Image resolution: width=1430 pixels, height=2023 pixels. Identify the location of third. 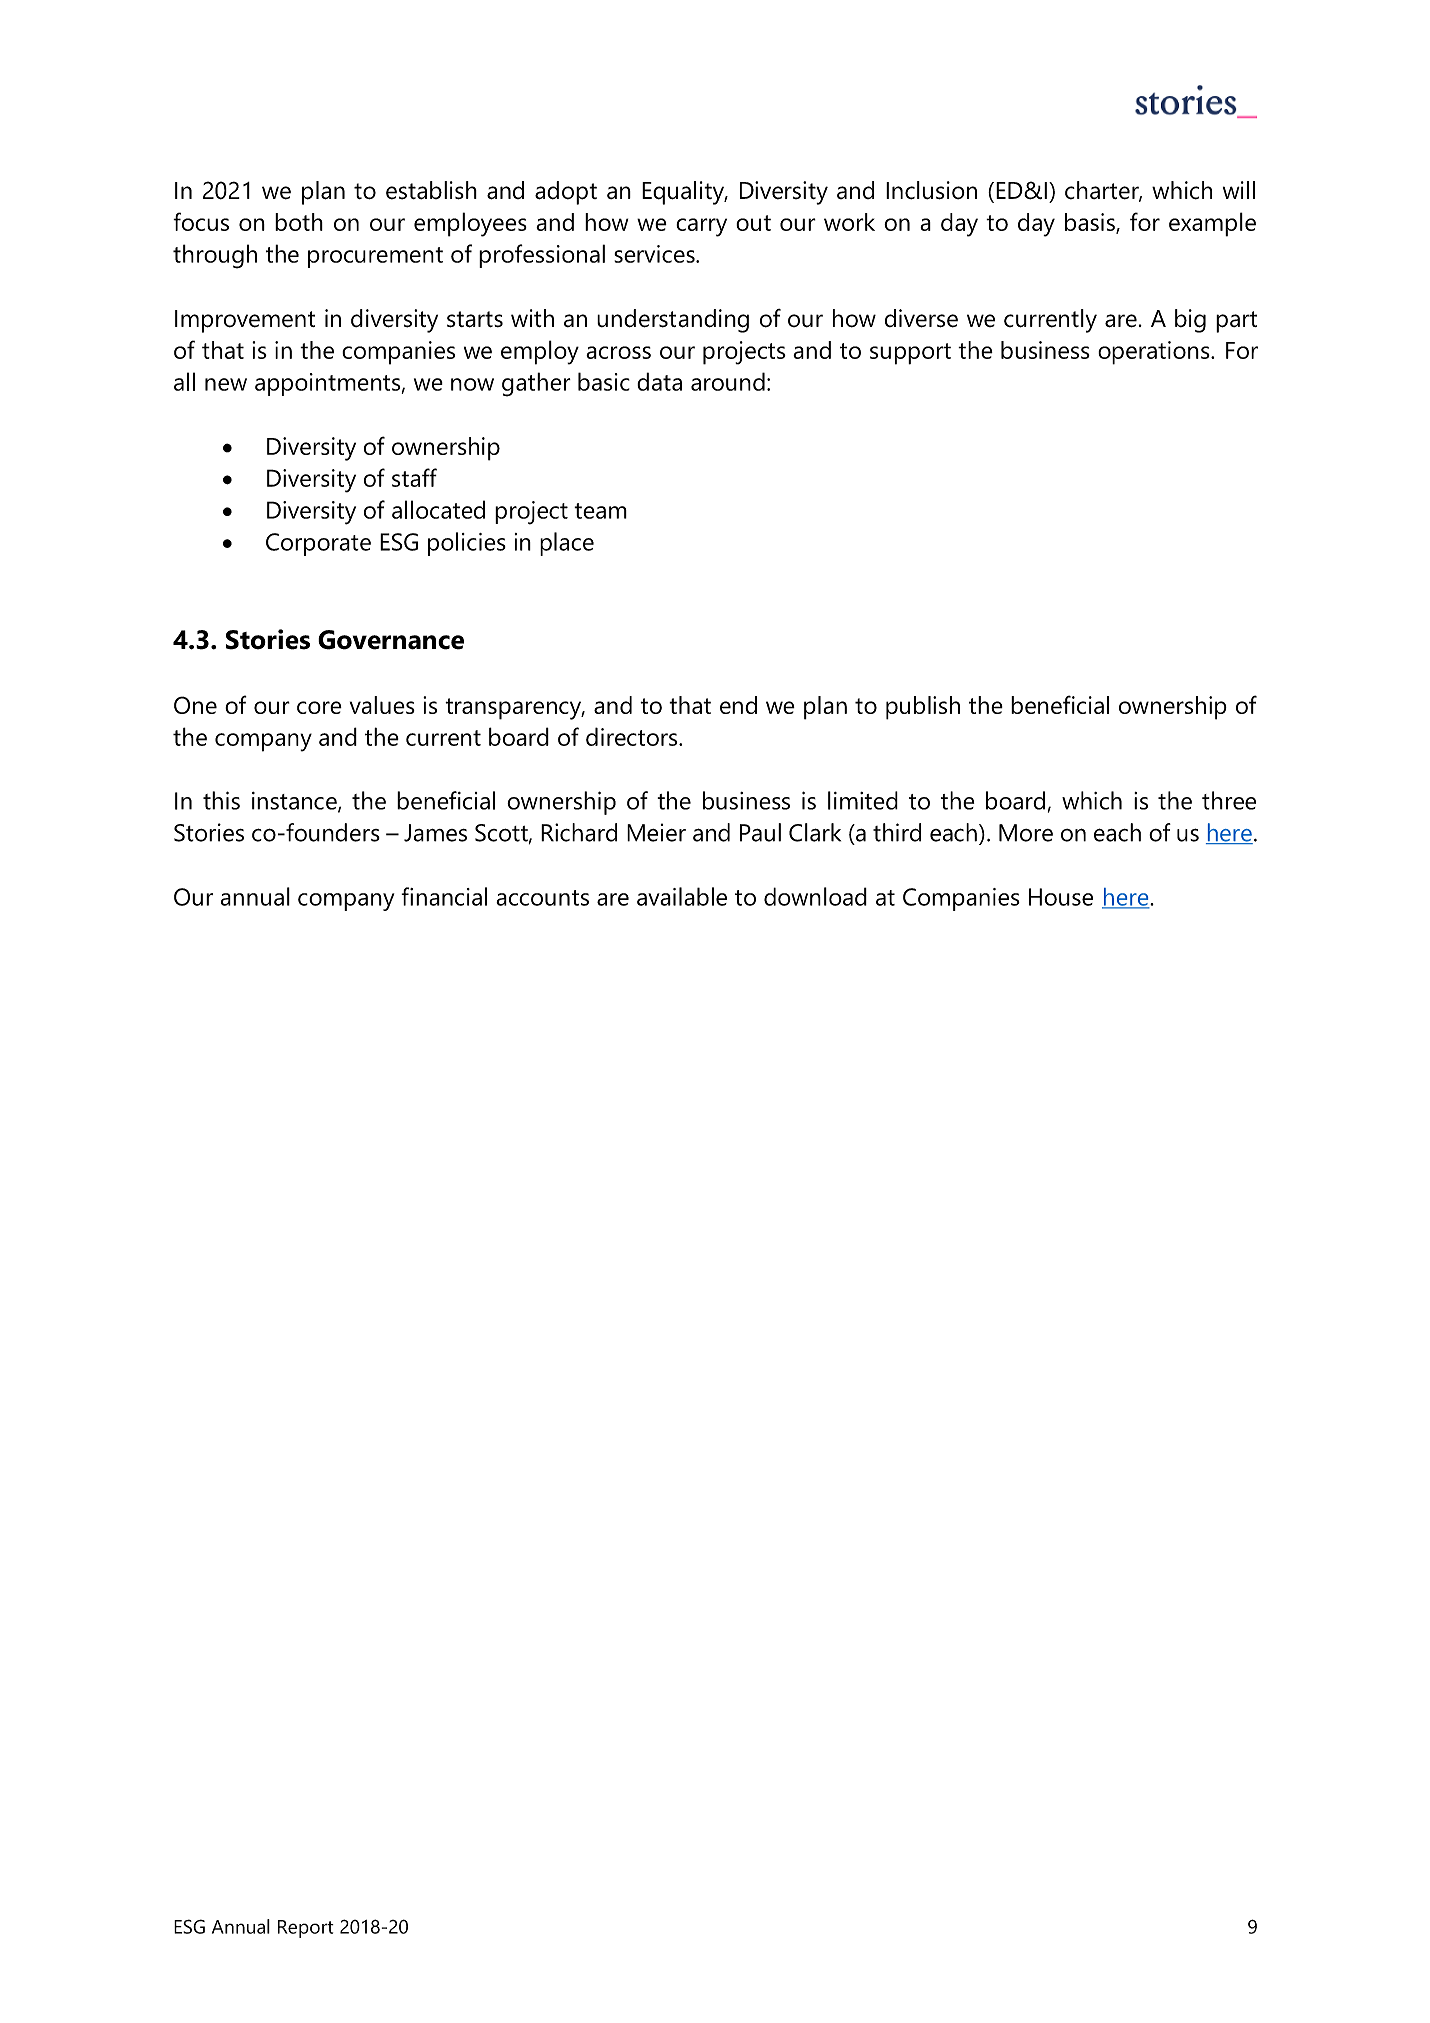
(897, 832).
